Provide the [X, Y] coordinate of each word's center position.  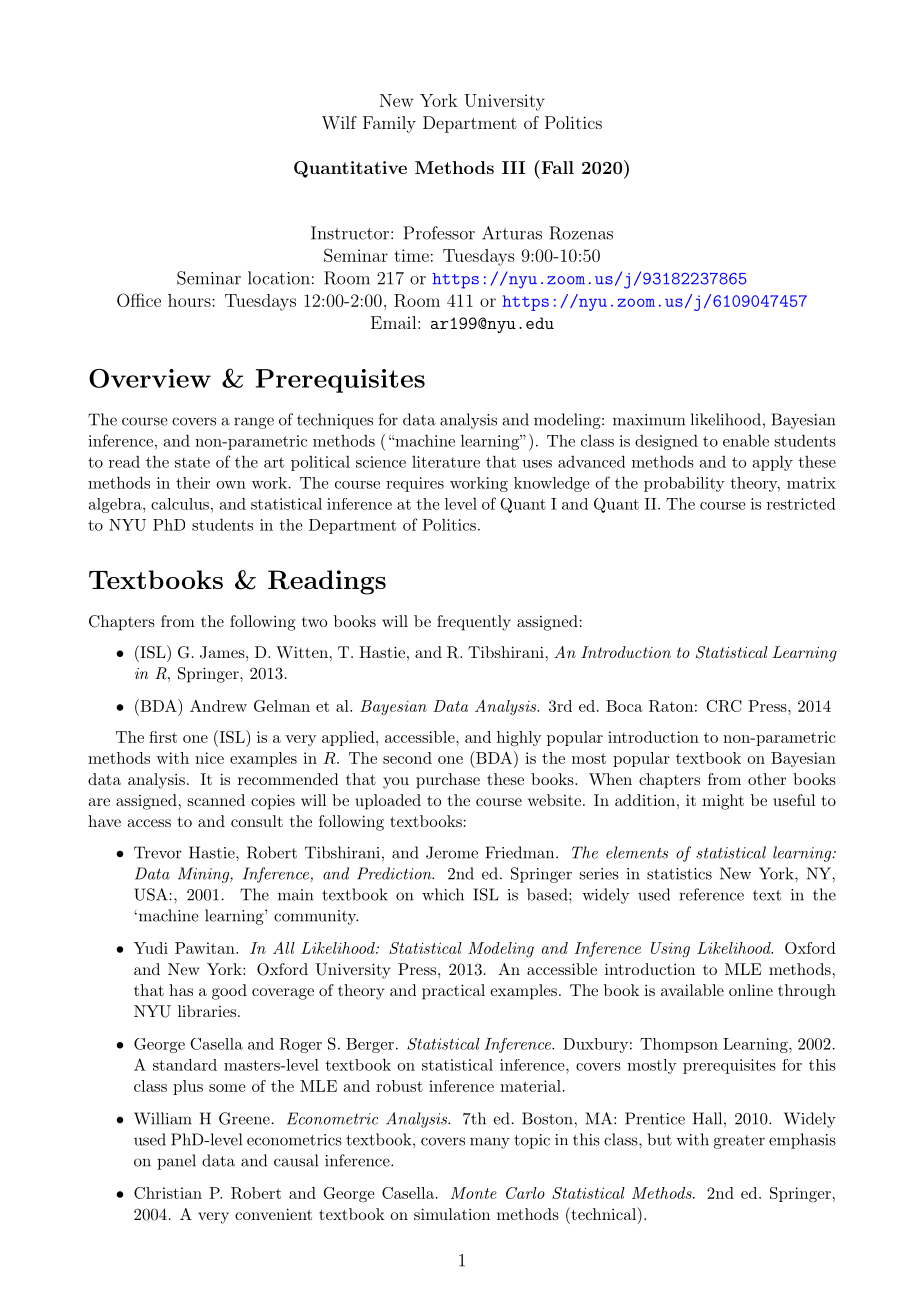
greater [739, 1142]
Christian [168, 1193]
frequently [474, 623]
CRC [724, 706]
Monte [474, 1193]
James [223, 652]
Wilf [339, 122]
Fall [556, 167]
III [513, 167]
